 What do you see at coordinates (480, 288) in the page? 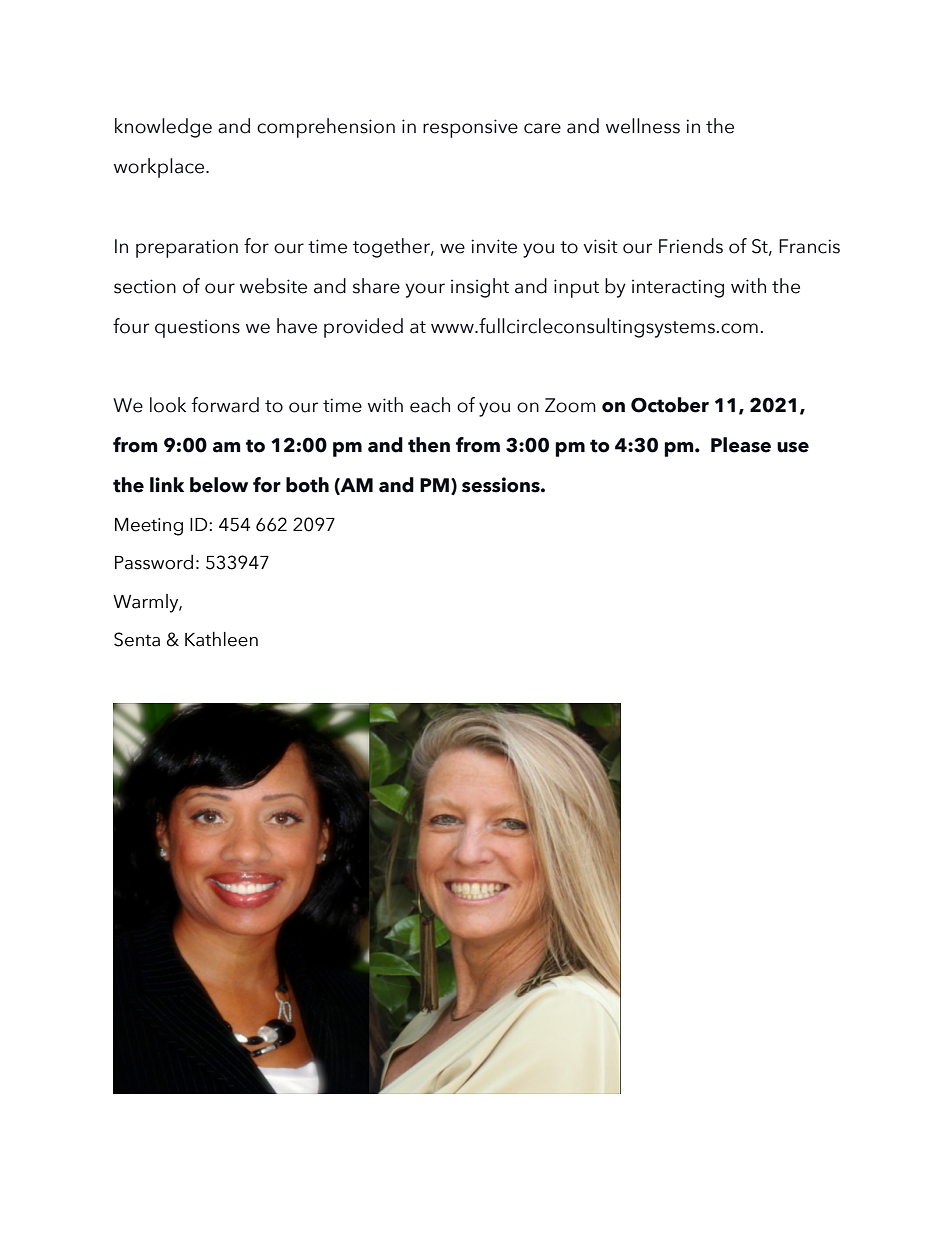
I see `insight` at bounding box center [480, 288].
